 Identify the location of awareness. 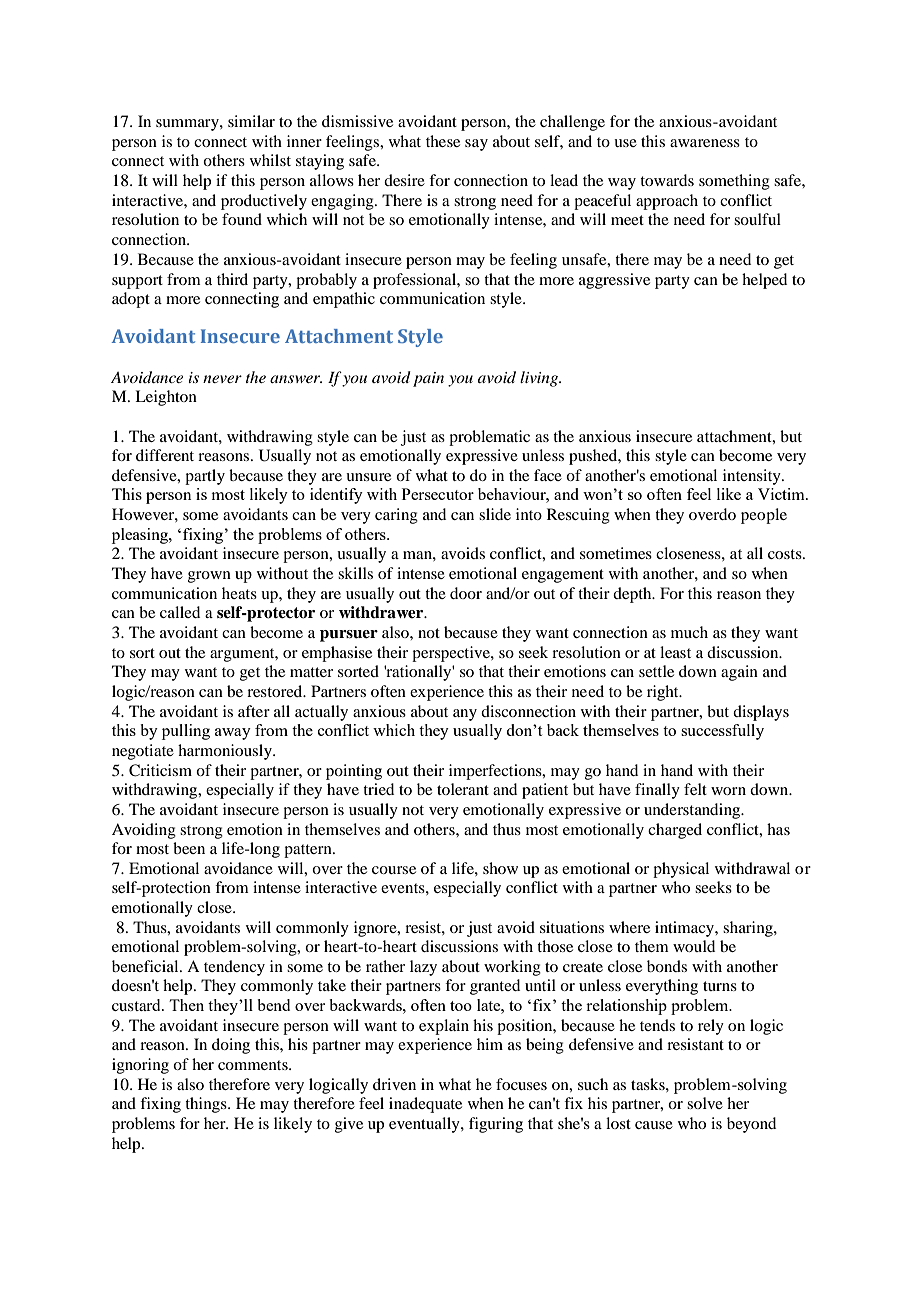
(705, 143).
